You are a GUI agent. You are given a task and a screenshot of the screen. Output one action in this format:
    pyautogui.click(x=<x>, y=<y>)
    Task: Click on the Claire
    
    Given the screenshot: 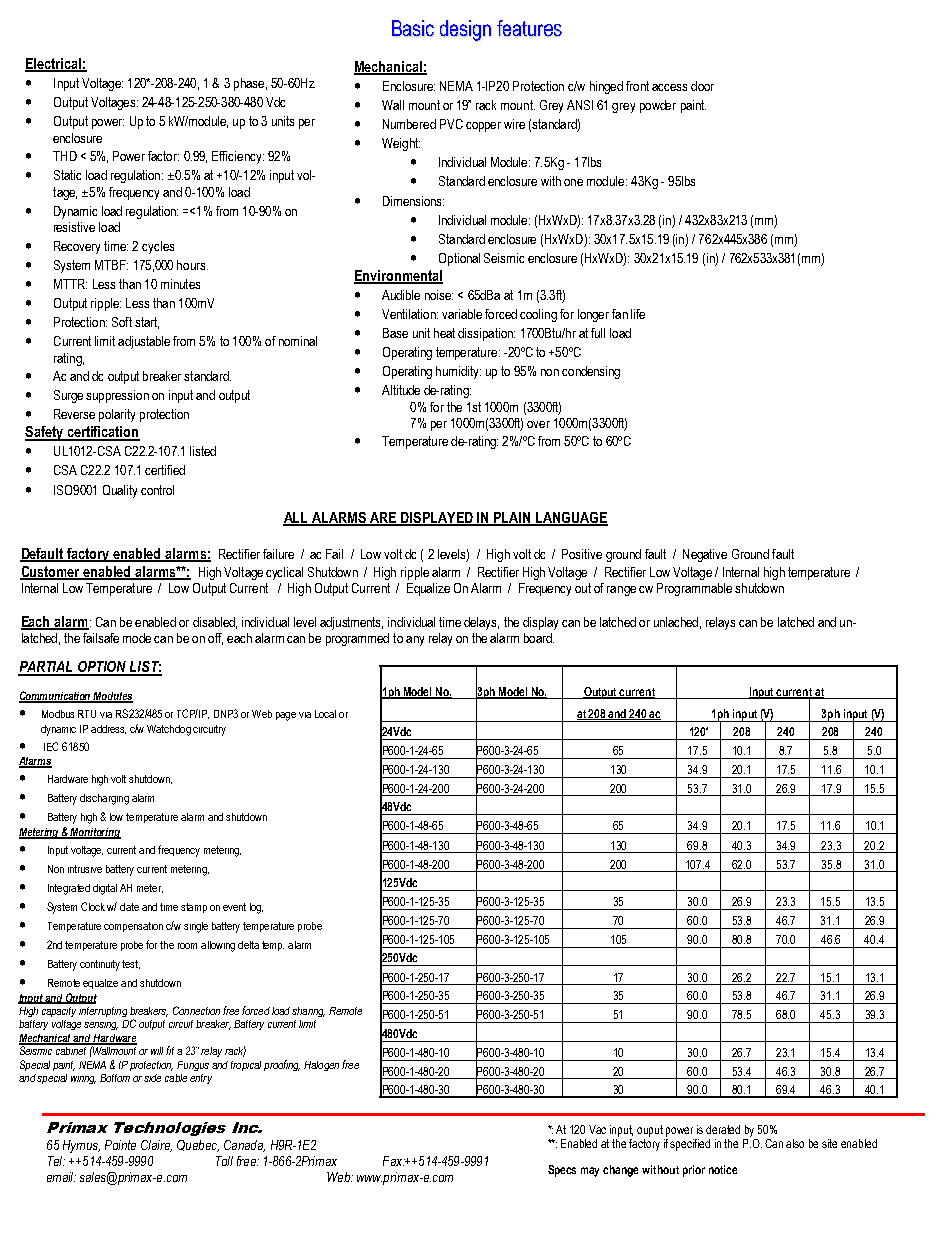 What is the action you would take?
    pyautogui.click(x=156, y=1146)
